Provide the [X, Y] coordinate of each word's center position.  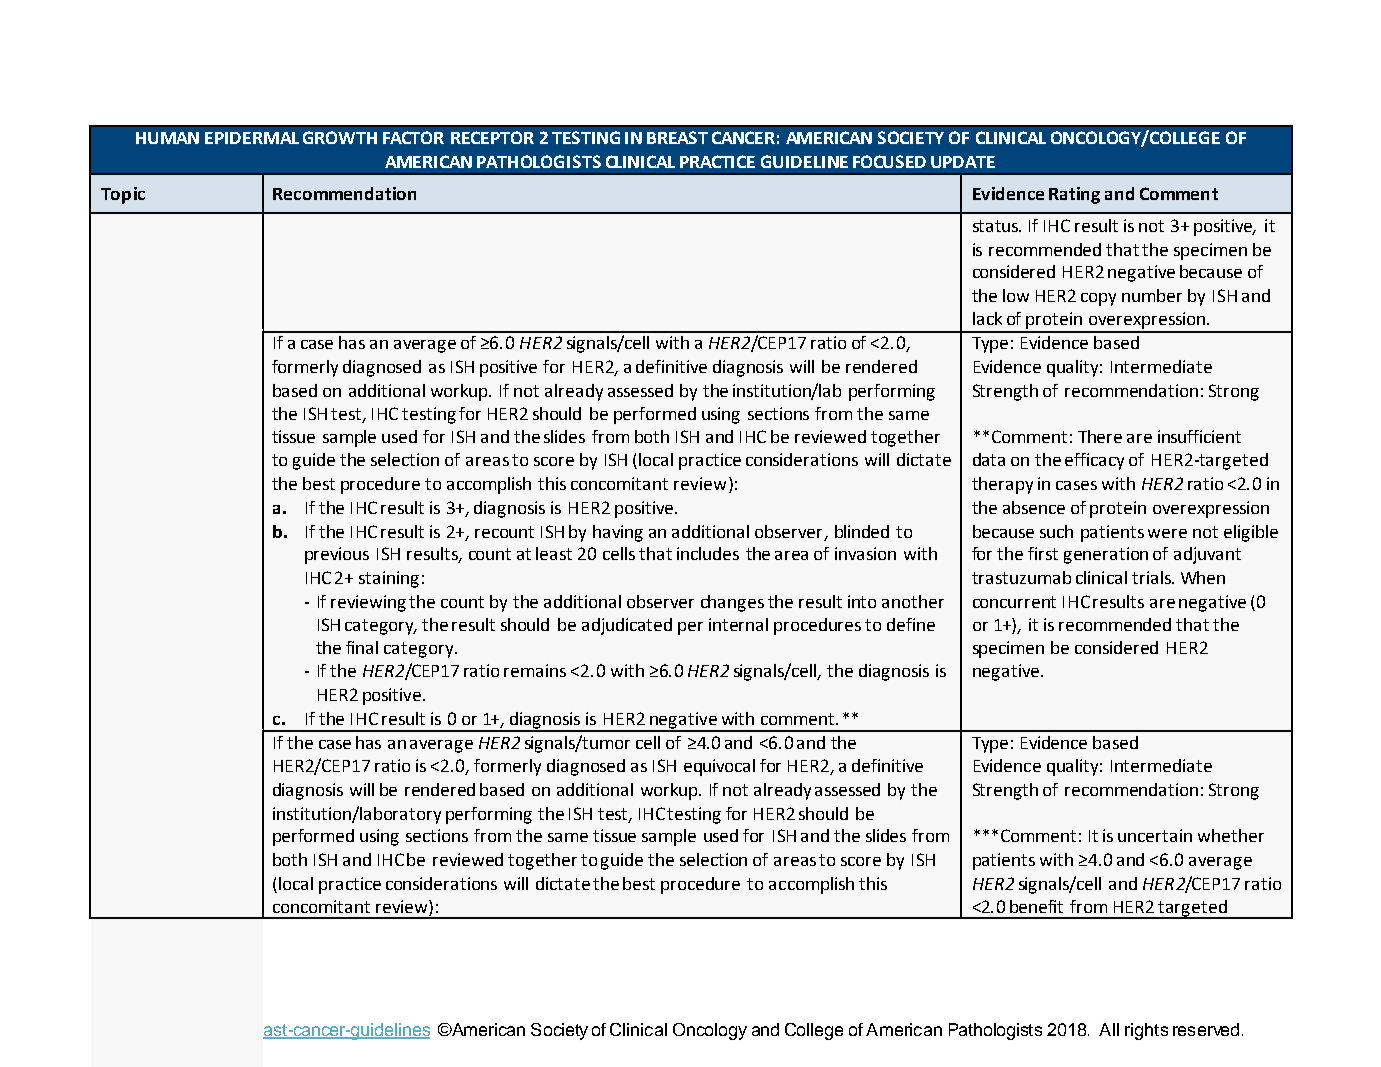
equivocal [719, 767]
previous [337, 555]
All [1109, 1029]
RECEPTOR [492, 137]
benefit [1036, 906]
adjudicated [627, 626]
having [618, 533]
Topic [123, 195]
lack [987, 318]
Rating [1074, 195]
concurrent [1014, 602]
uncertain [1155, 835]
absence [1034, 507]
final [362, 647]
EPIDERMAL [252, 138]
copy [1098, 299]
